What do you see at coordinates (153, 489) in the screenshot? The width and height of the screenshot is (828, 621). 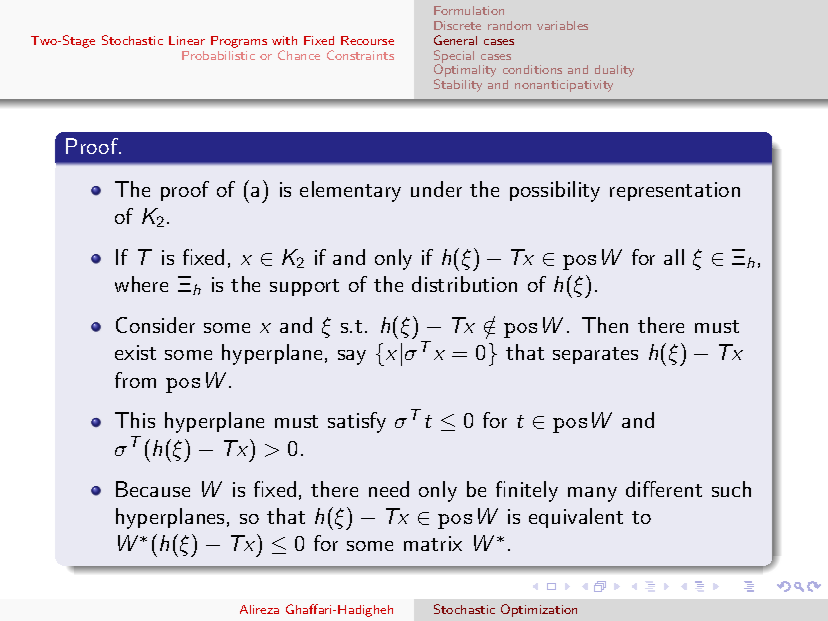 I see `Because` at bounding box center [153, 489].
